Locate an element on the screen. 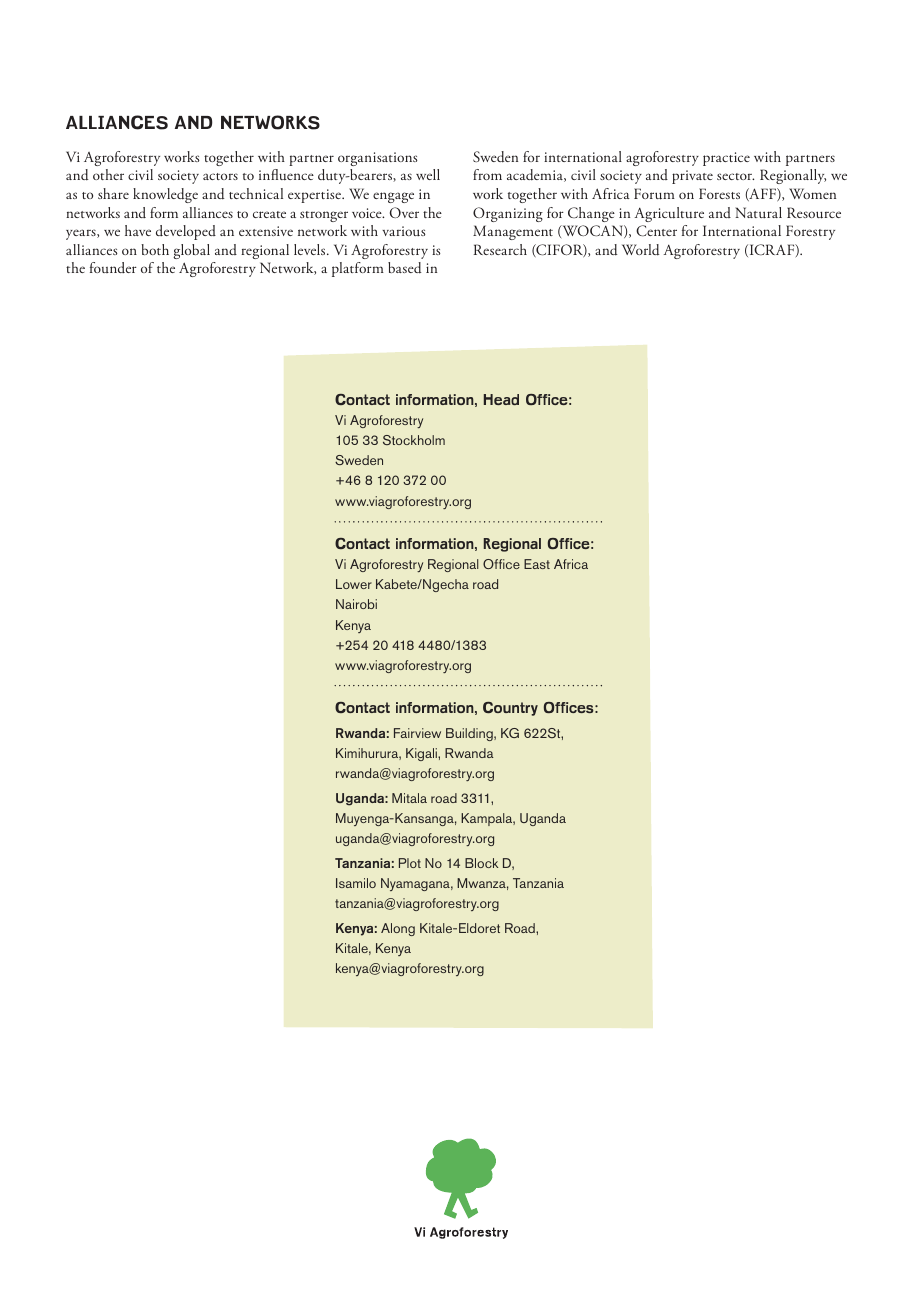  Country is located at coordinates (510, 709).
